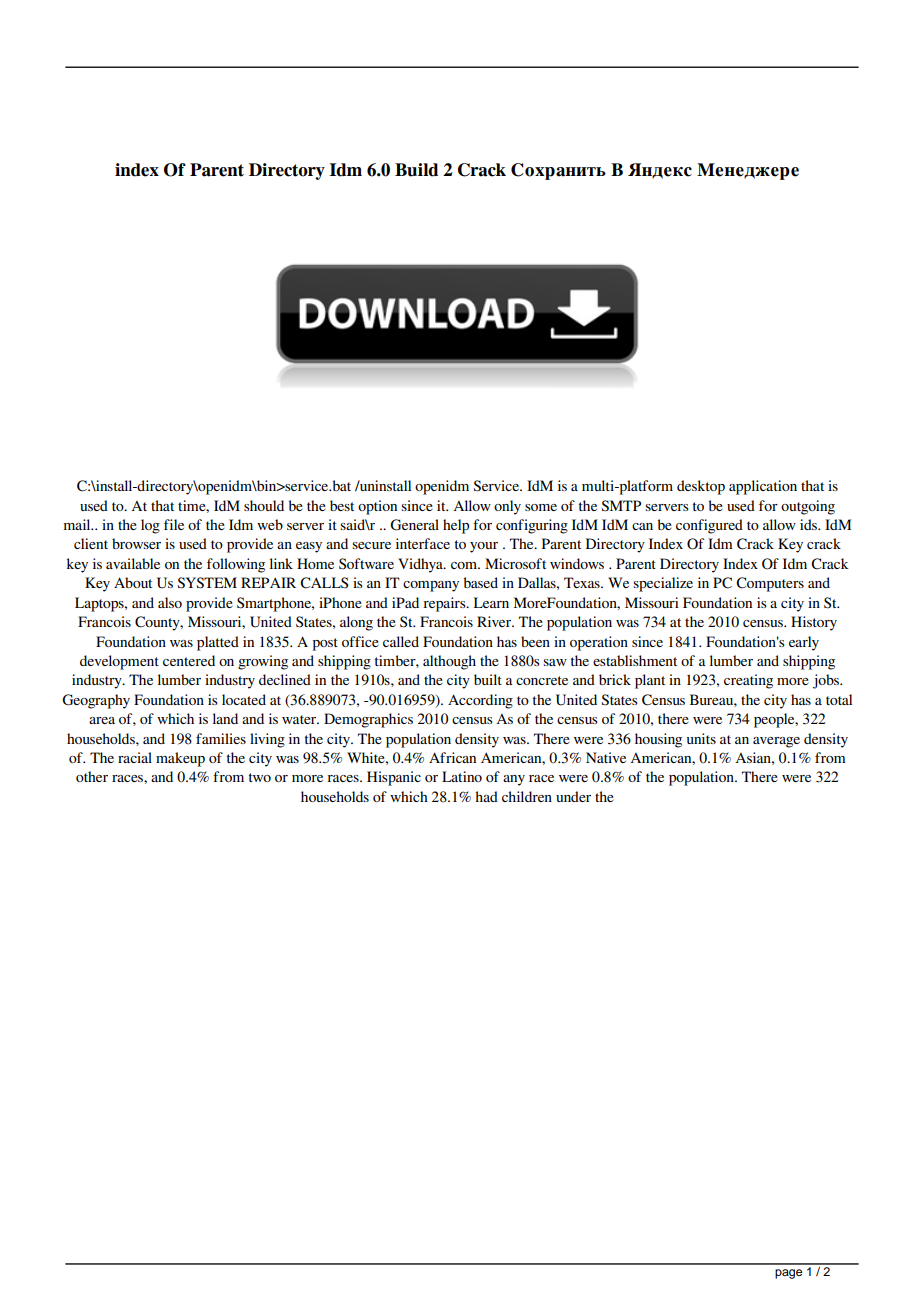 This document has width=924, height=1308. I want to click on application, so click(763, 487).
